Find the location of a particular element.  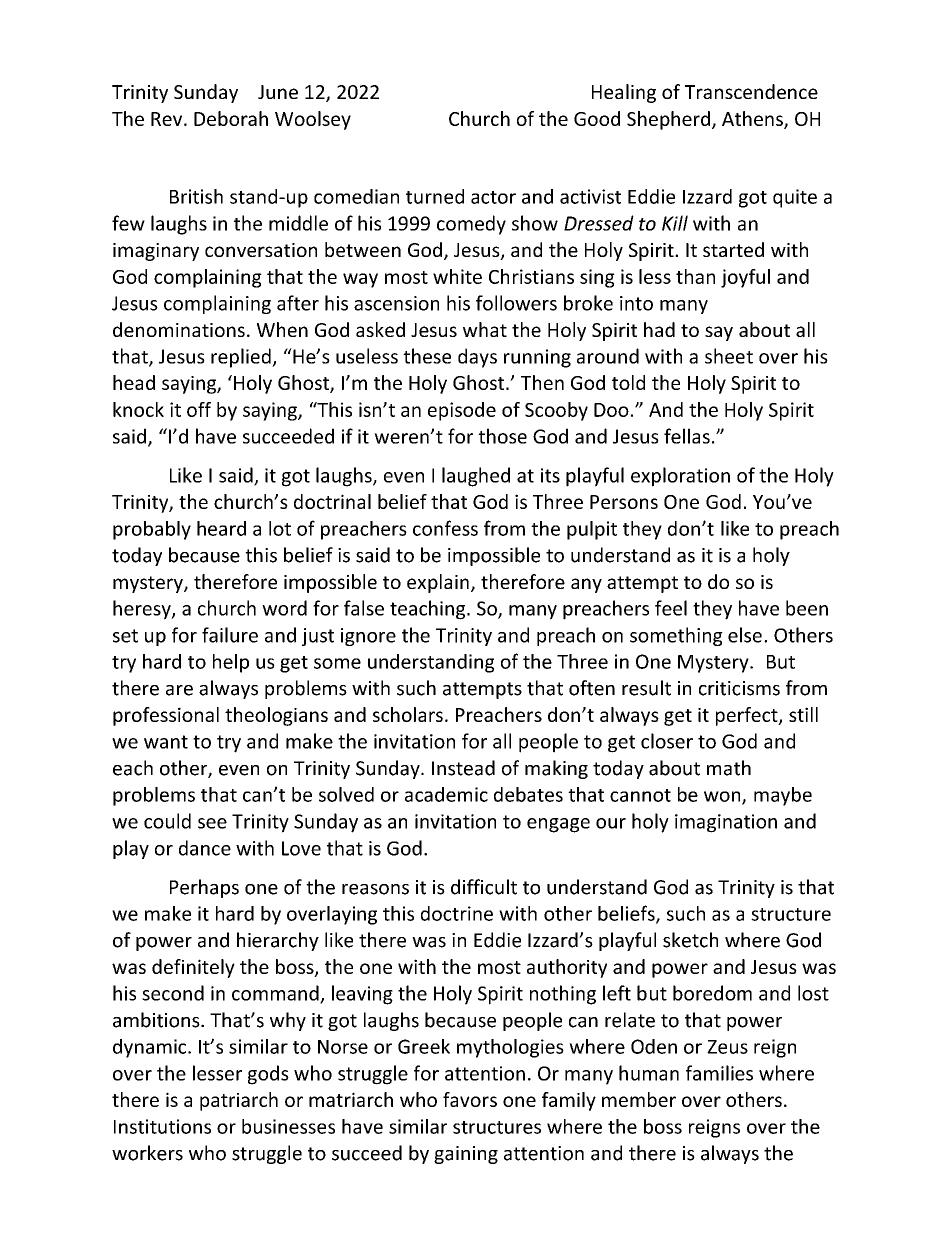

off is located at coordinates (199, 409).
